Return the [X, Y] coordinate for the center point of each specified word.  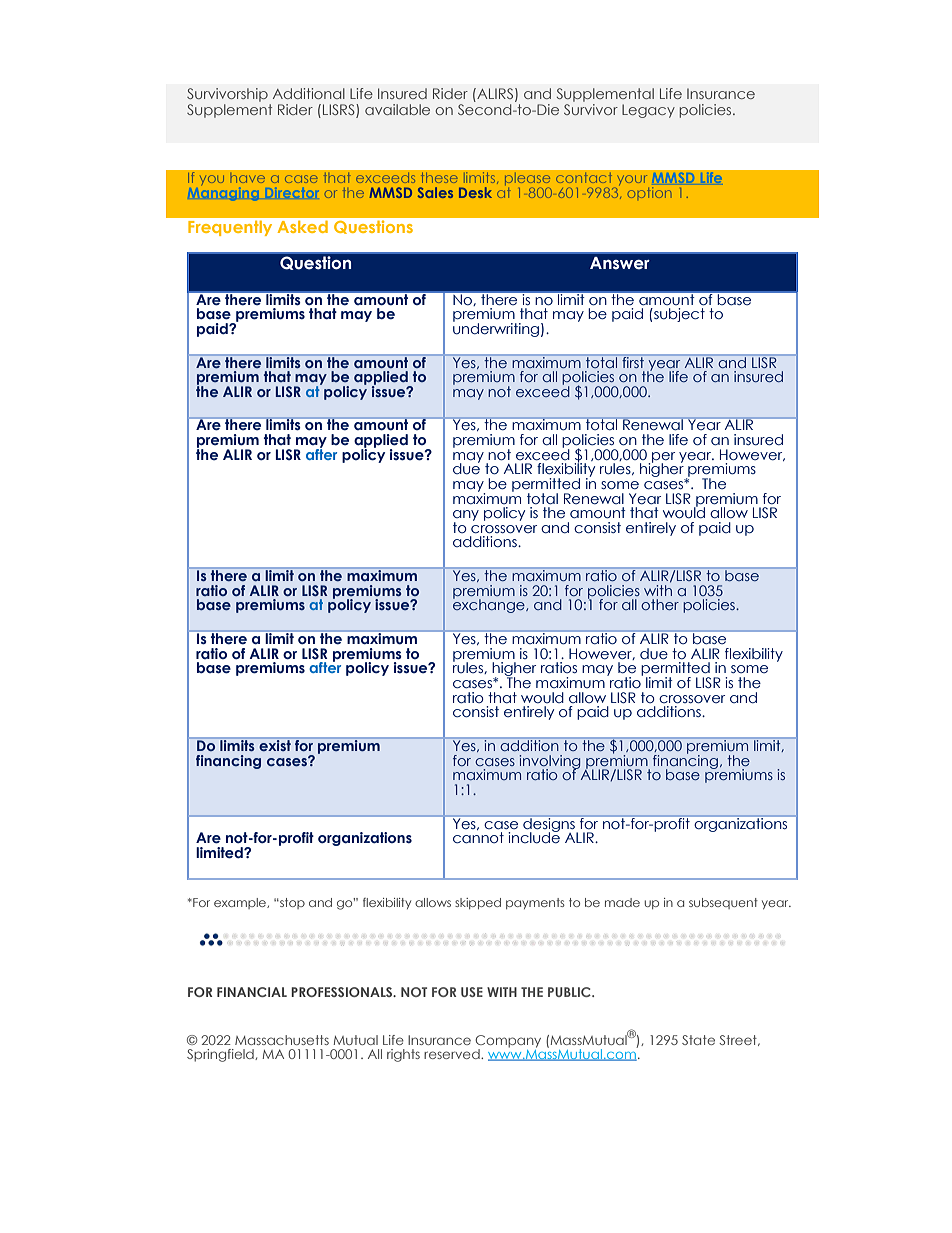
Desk [475, 192]
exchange [490, 605]
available [397, 109]
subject [678, 315]
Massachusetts [282, 1040]
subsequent [723, 903]
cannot [478, 838]
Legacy [648, 111]
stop [291, 903]
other [660, 604]
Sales [435, 192]
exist [275, 744]
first [633, 361]
